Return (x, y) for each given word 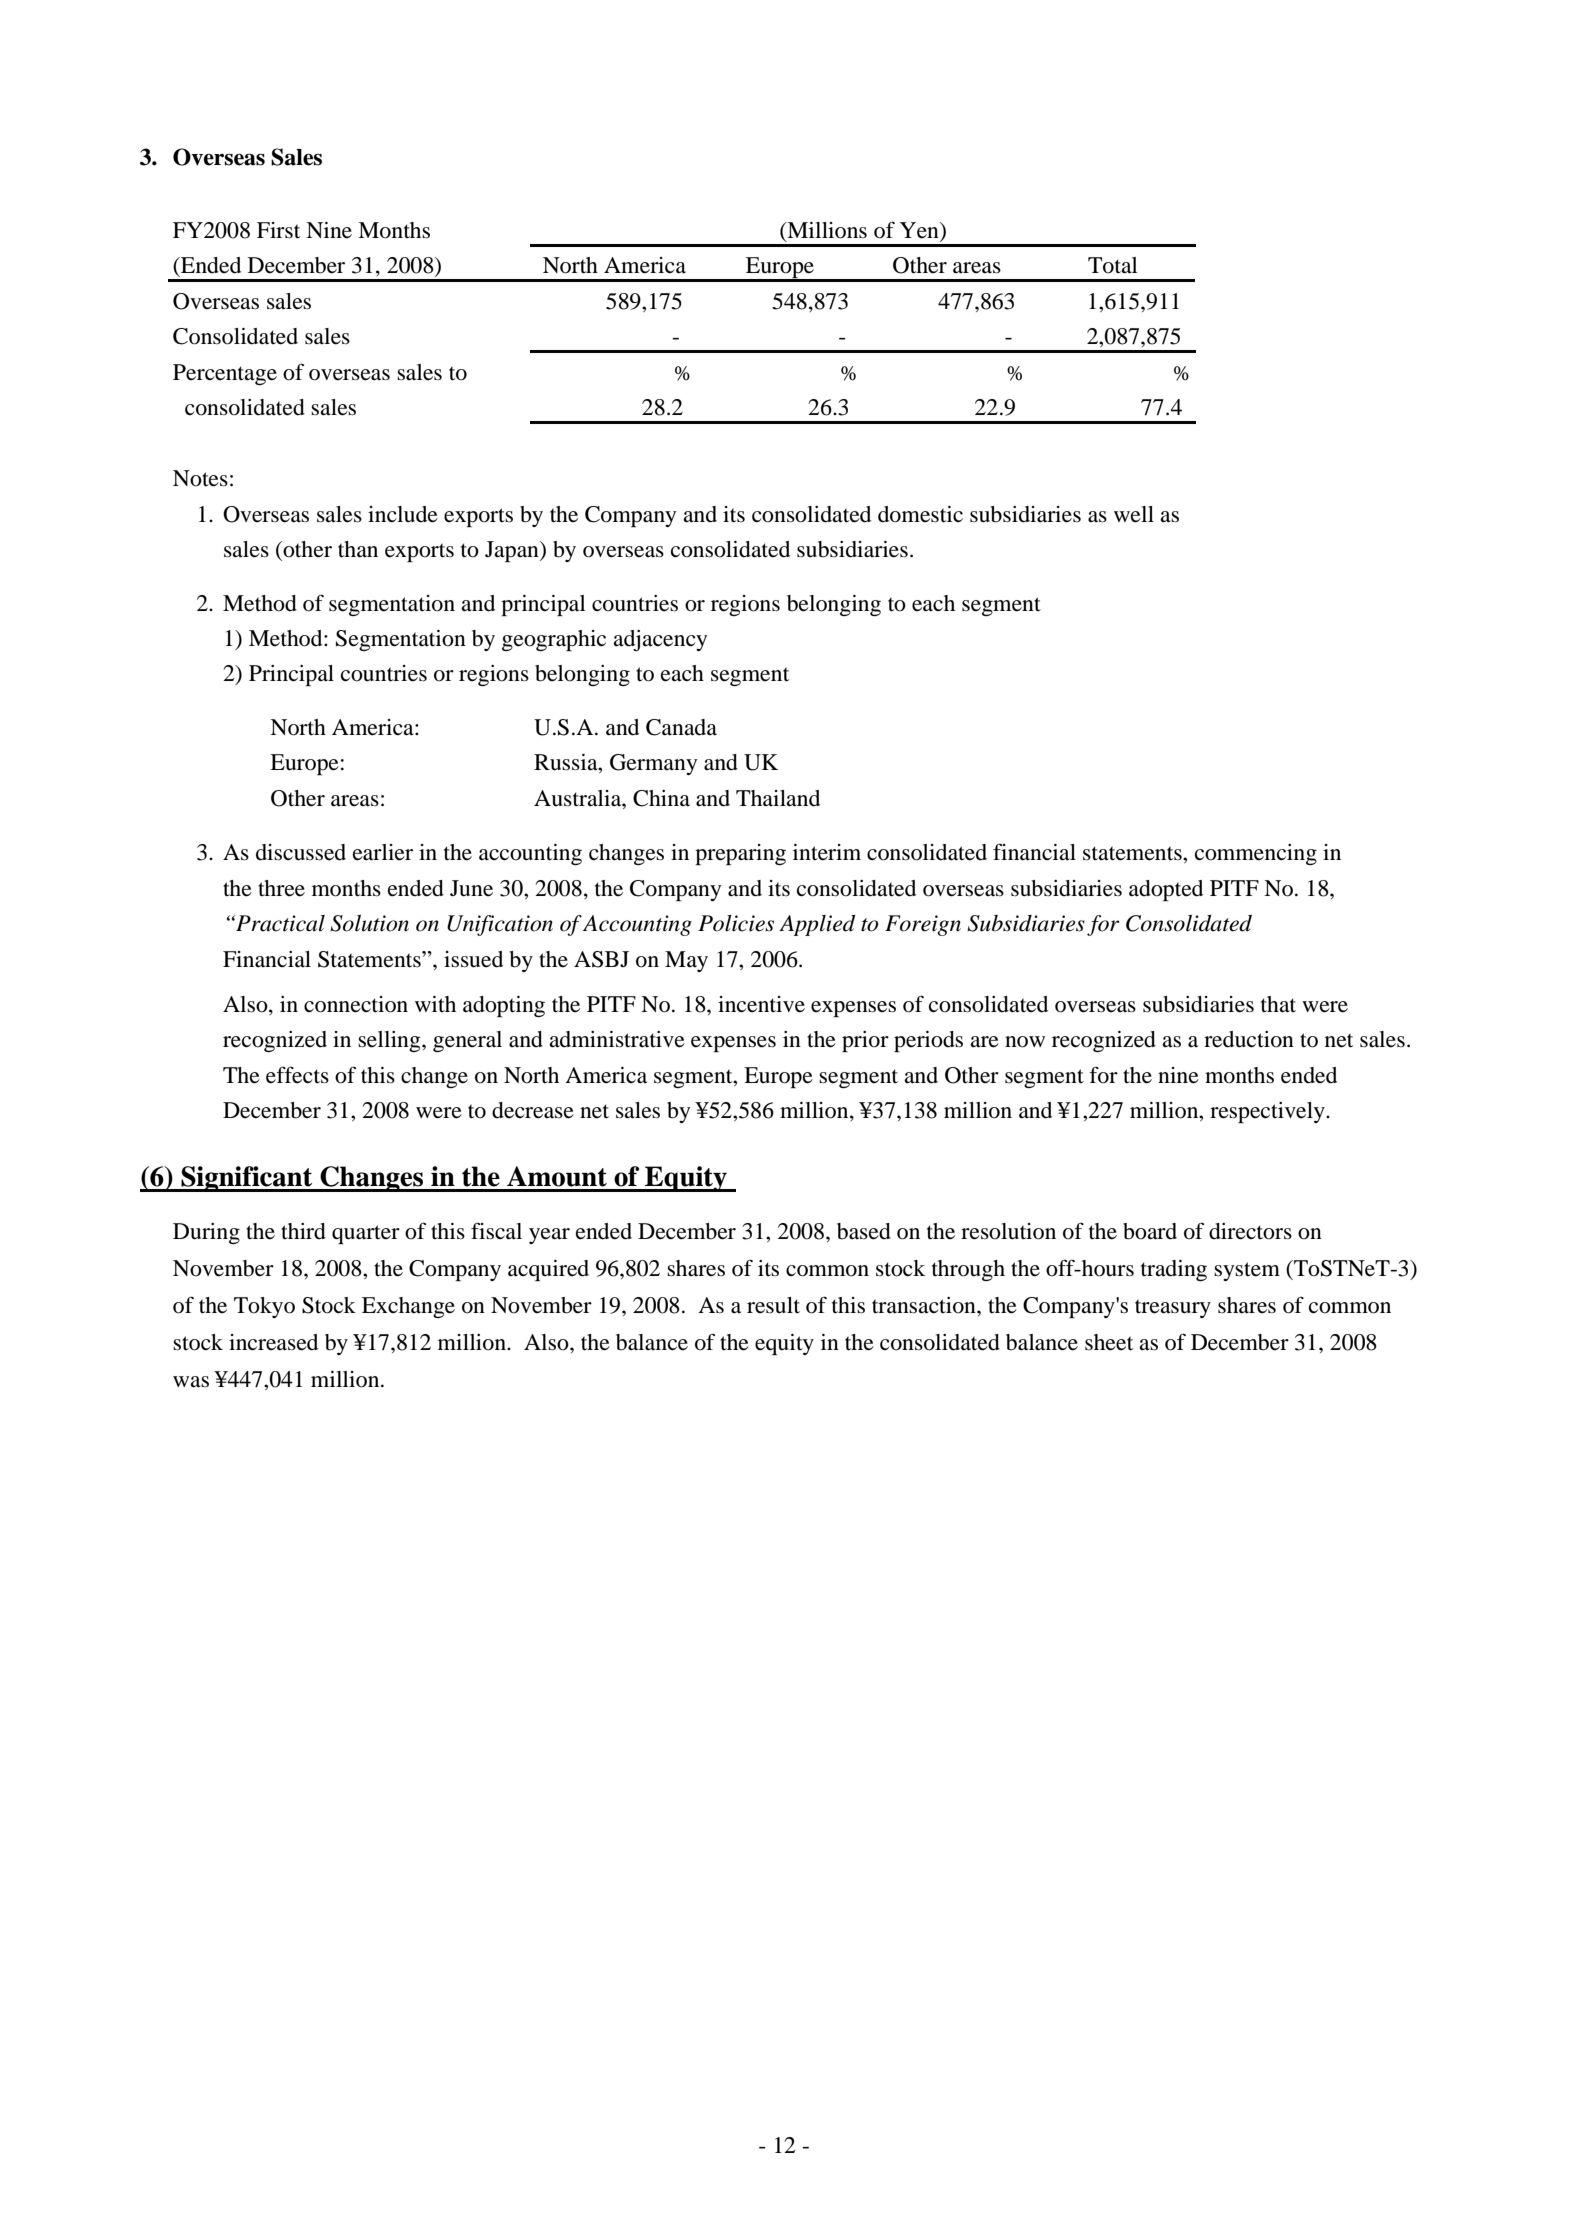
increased (273, 1342)
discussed (301, 852)
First (278, 230)
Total (1113, 265)
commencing (1256, 854)
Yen (920, 231)
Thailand (778, 798)
